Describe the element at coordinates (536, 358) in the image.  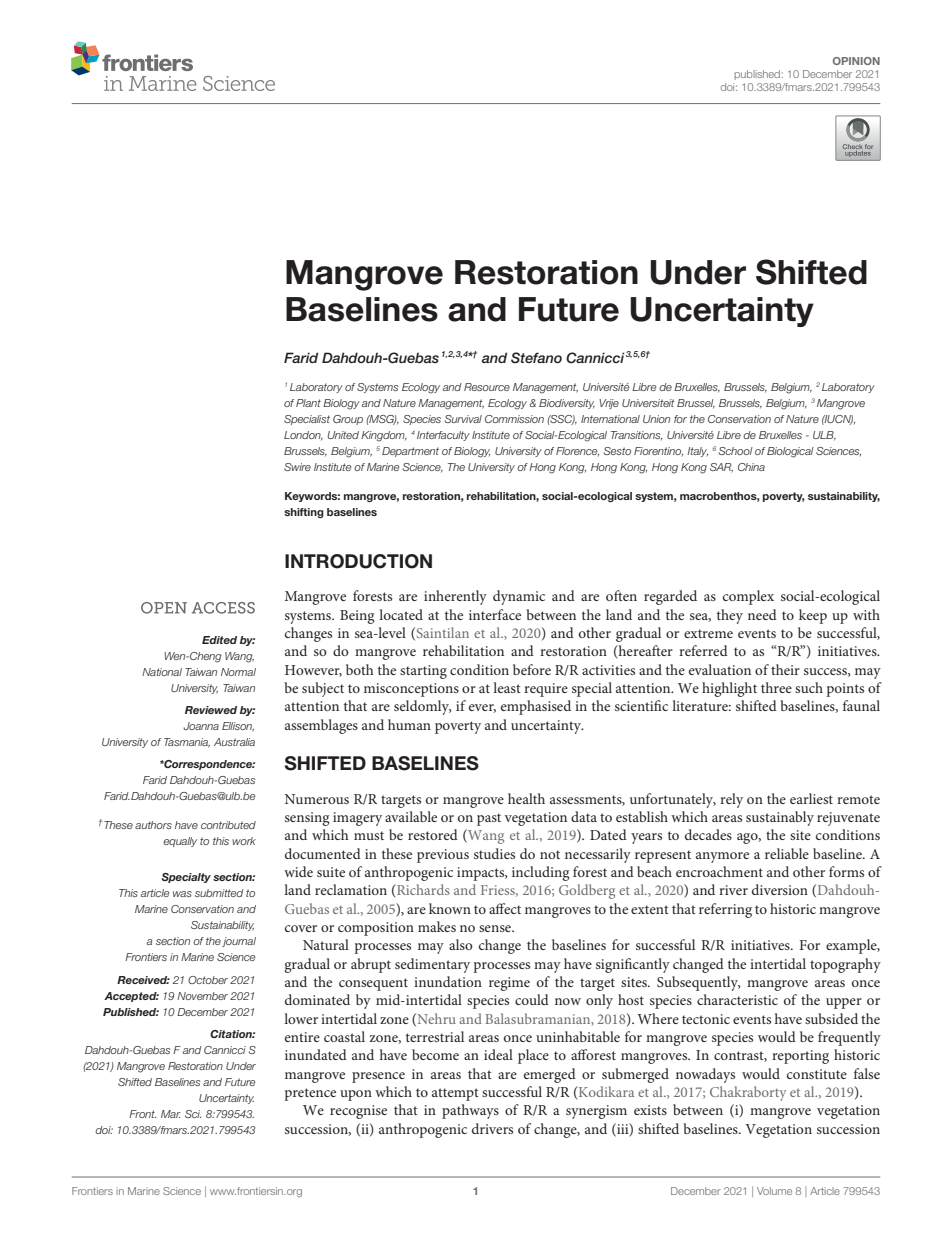
I see `Stefano` at that location.
